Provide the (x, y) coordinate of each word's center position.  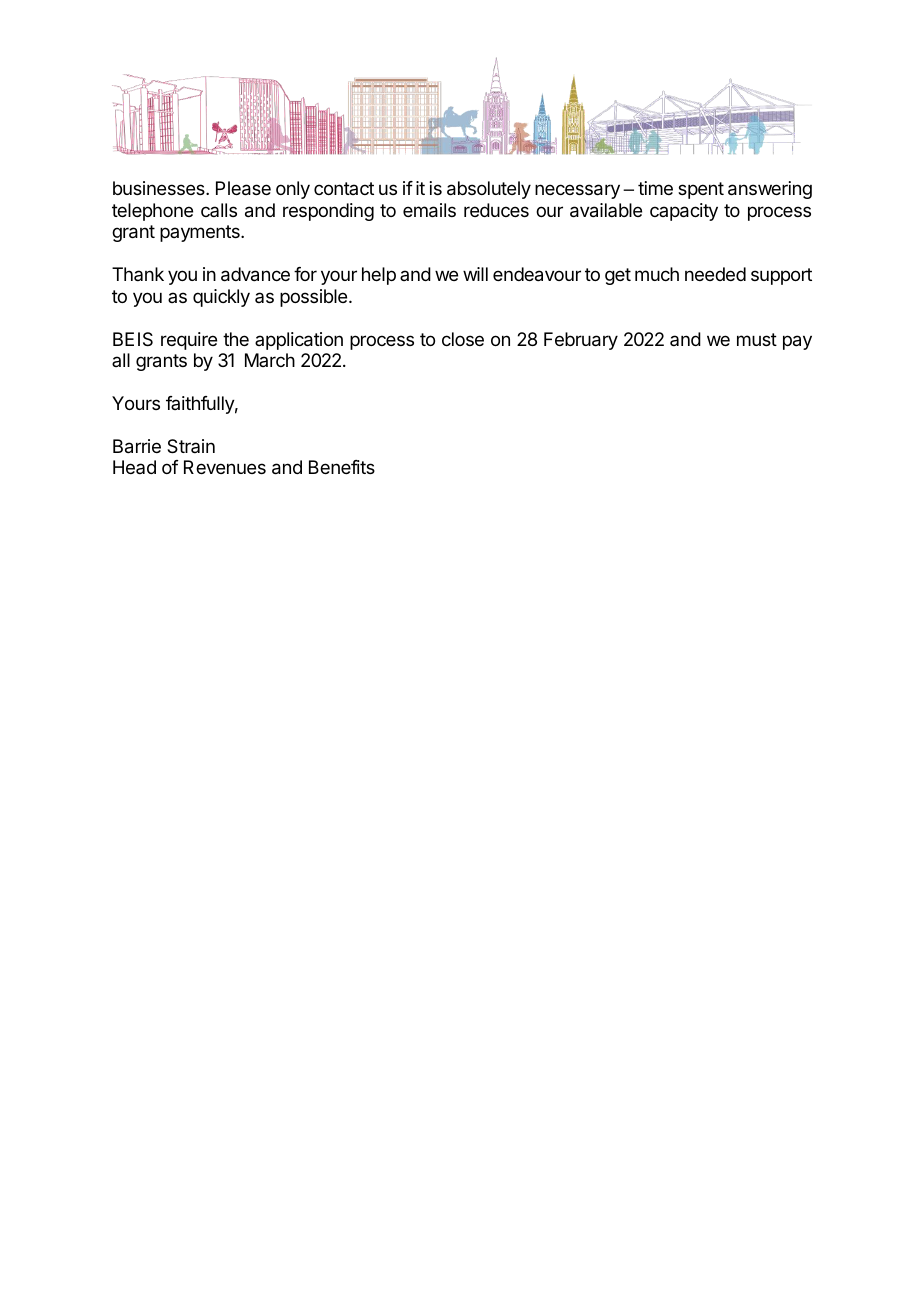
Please (243, 188)
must (757, 339)
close (463, 339)
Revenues (225, 467)
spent (701, 190)
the (236, 339)
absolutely (489, 190)
